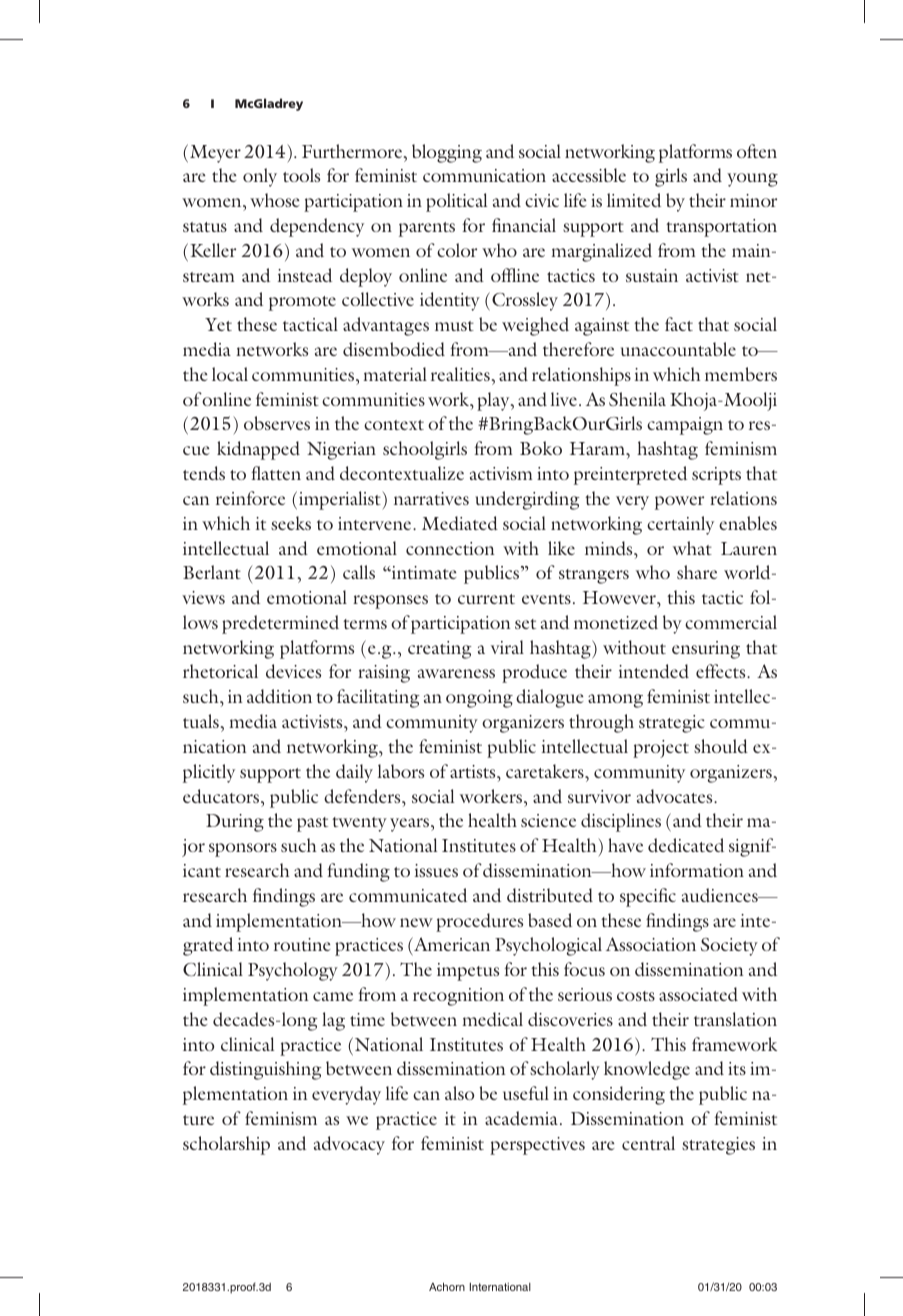  I want to click on procedures, so click(479, 922).
